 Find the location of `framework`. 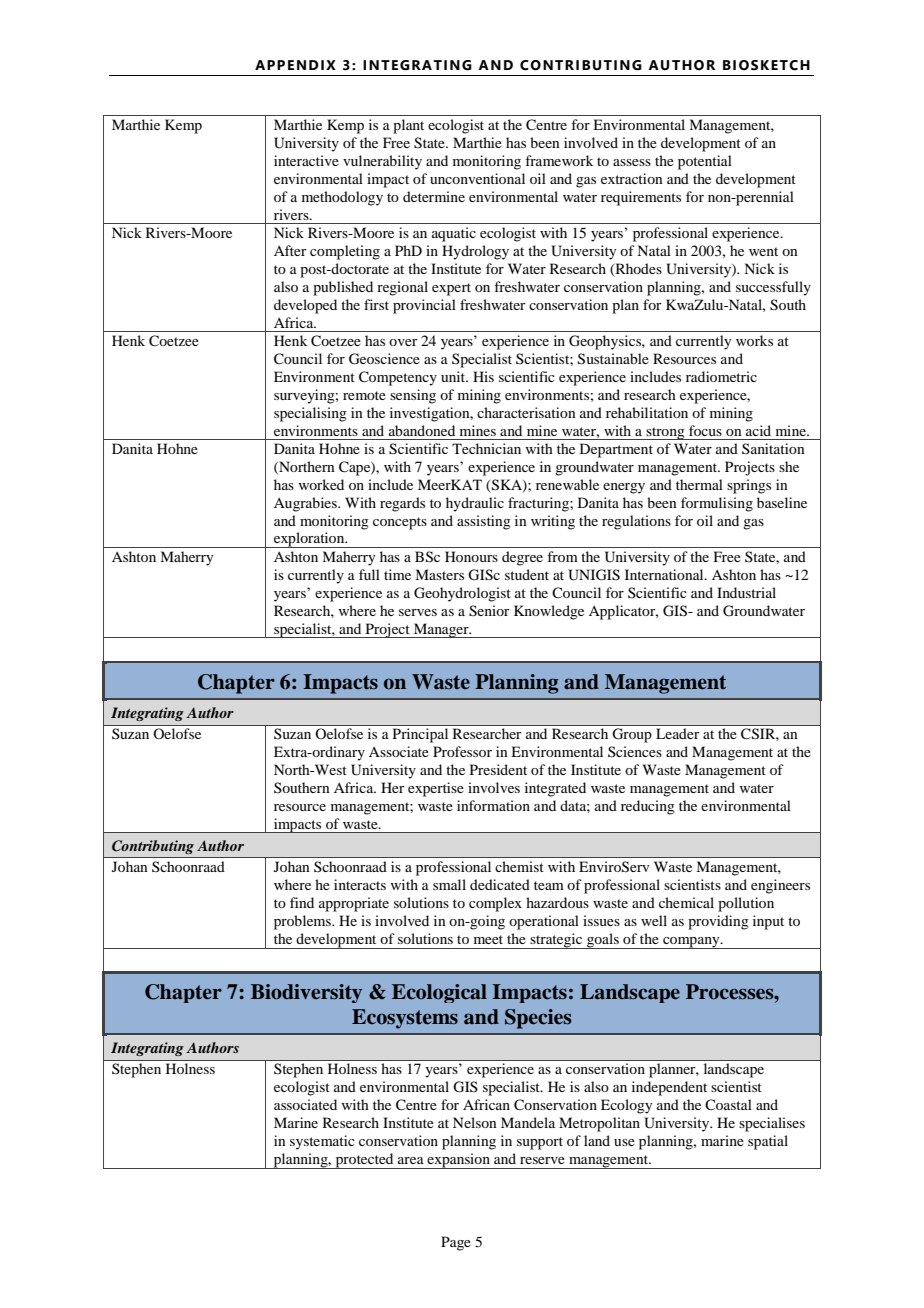

framework is located at coordinates (559, 160).
